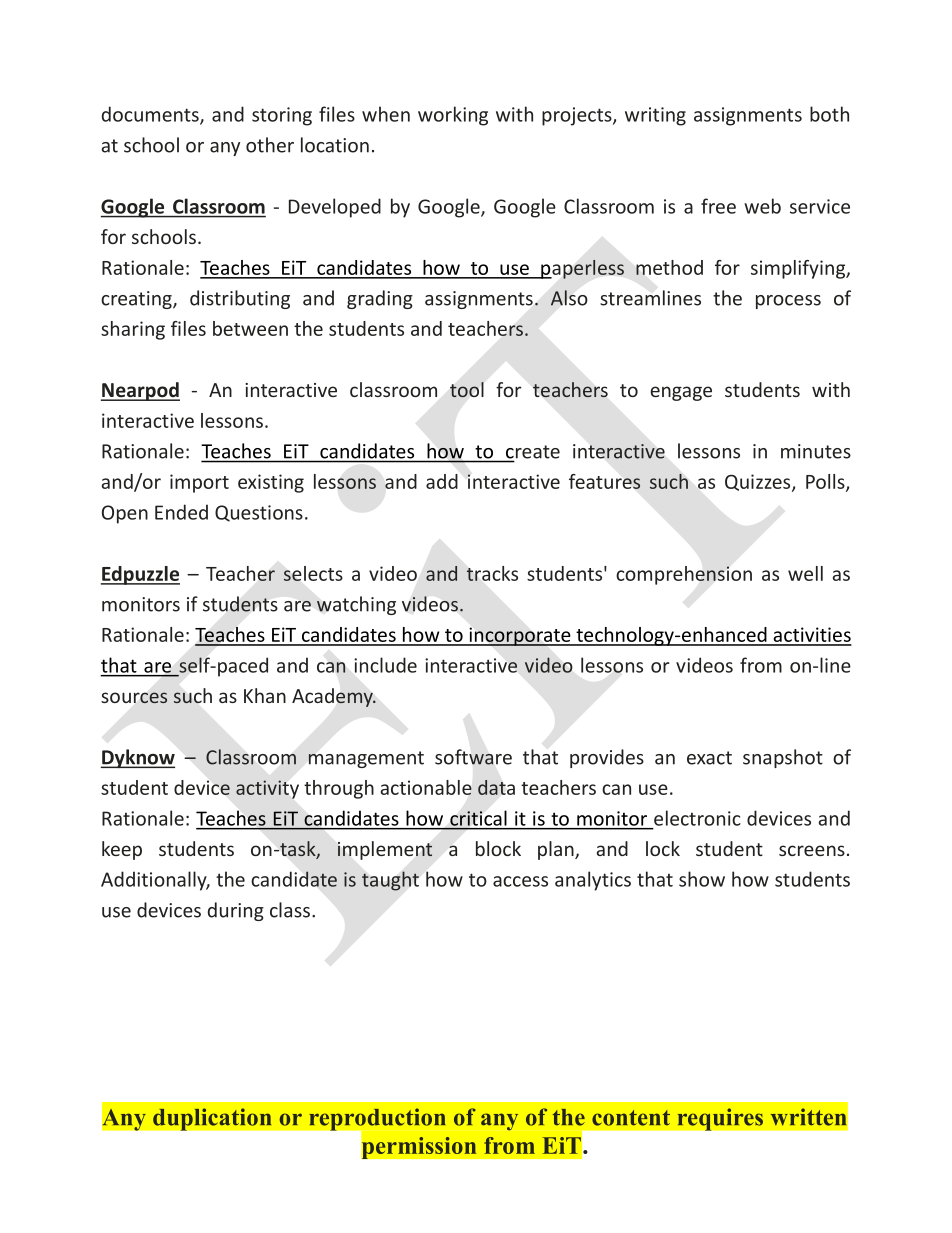 This screenshot has height=1233, width=952. What do you see at coordinates (759, 483) in the screenshot?
I see `Quizzes` at bounding box center [759, 483].
